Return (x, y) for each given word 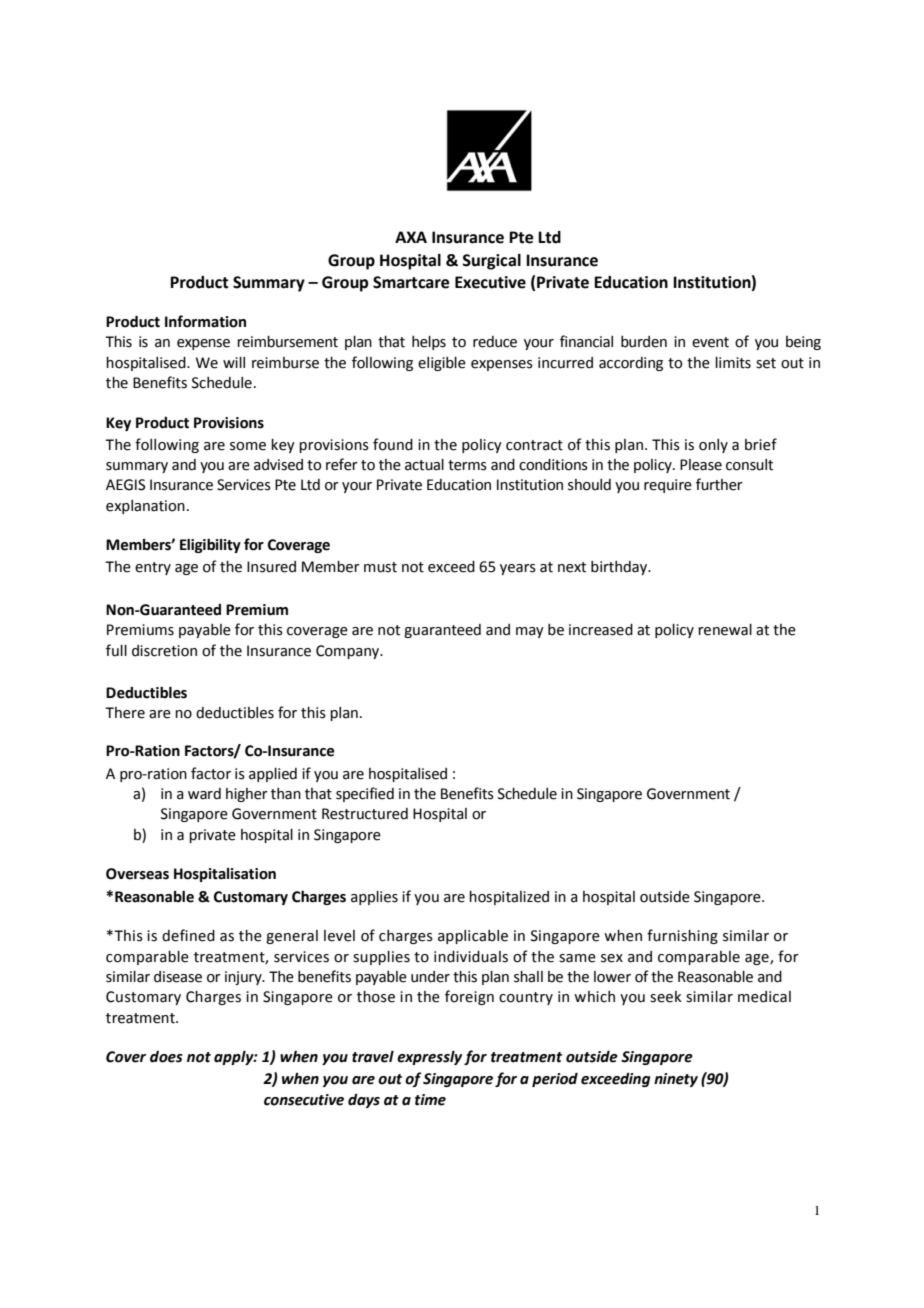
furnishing (682, 936)
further (719, 484)
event (710, 342)
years (518, 569)
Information (205, 321)
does (166, 1057)
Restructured (365, 814)
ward (204, 794)
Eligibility (210, 545)
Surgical (491, 262)
